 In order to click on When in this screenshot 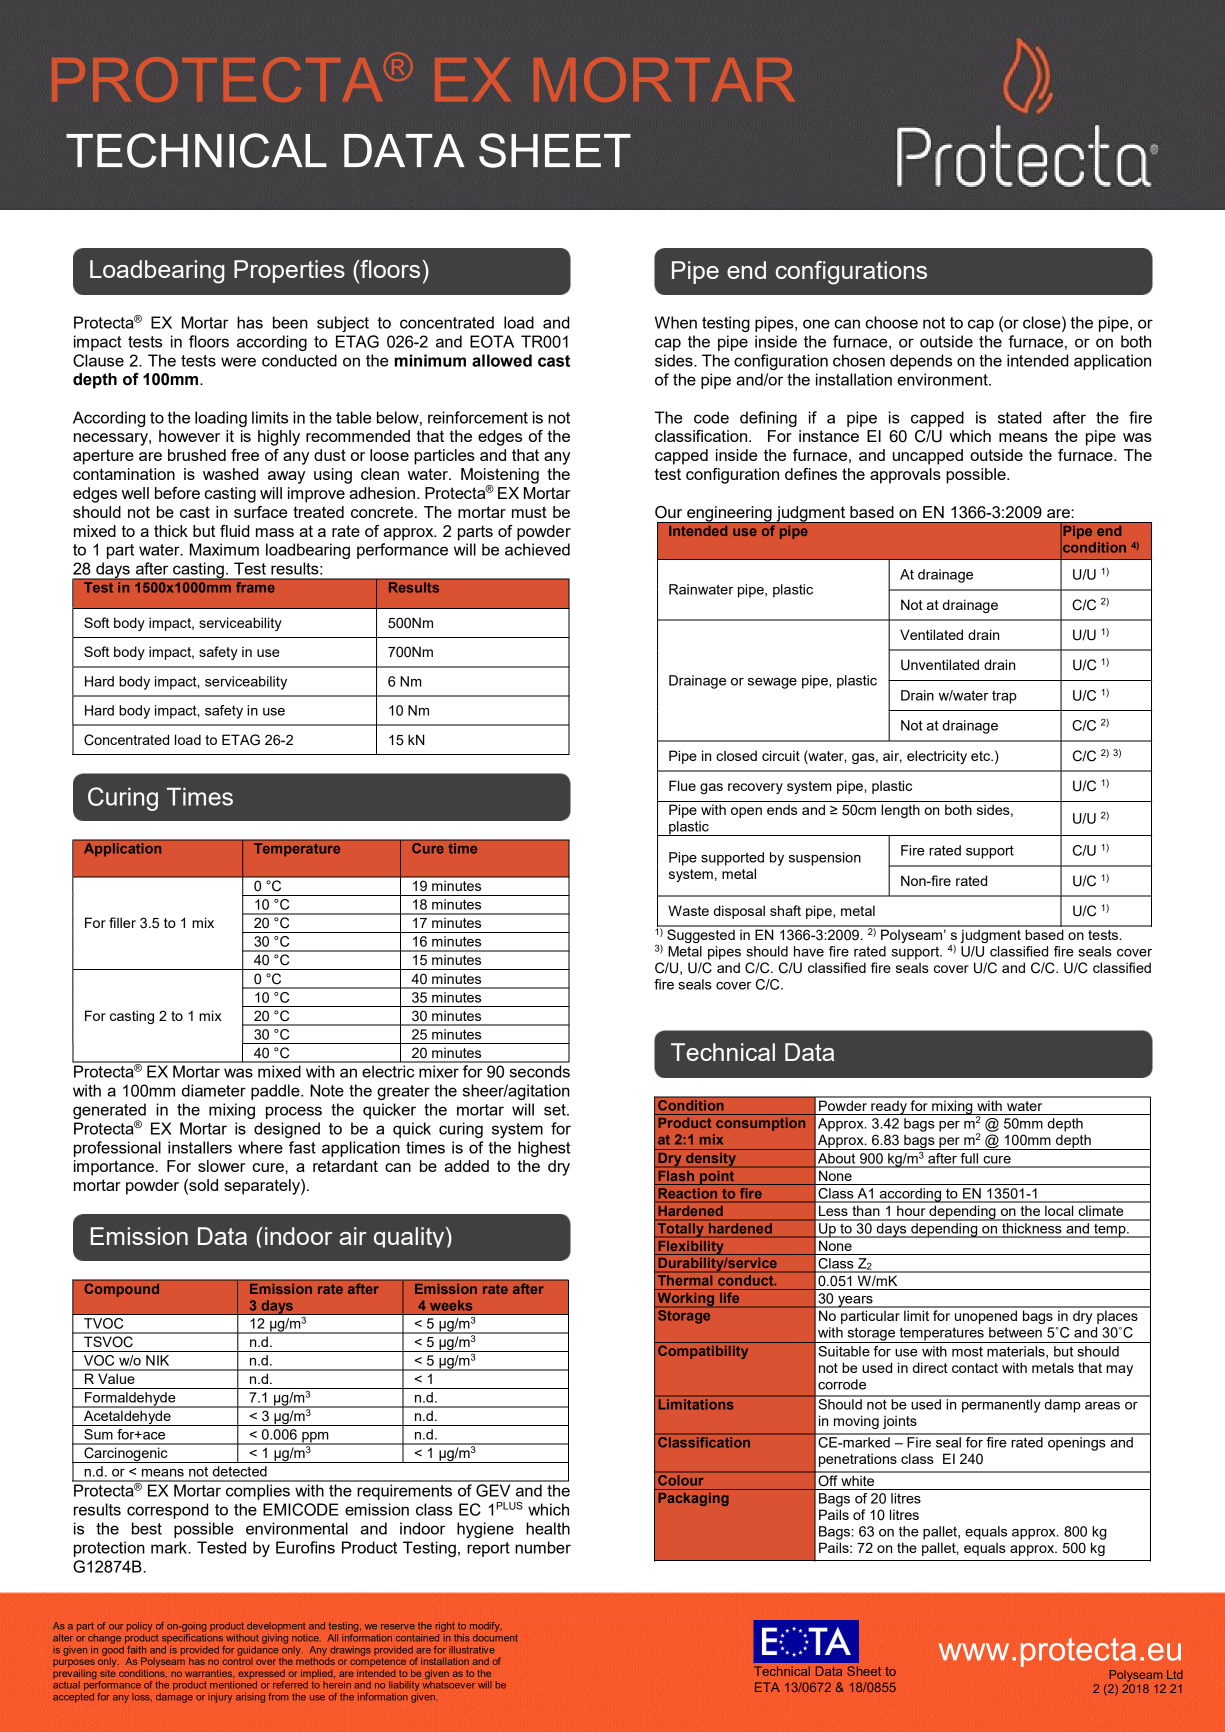, I will do `click(676, 322)`.
